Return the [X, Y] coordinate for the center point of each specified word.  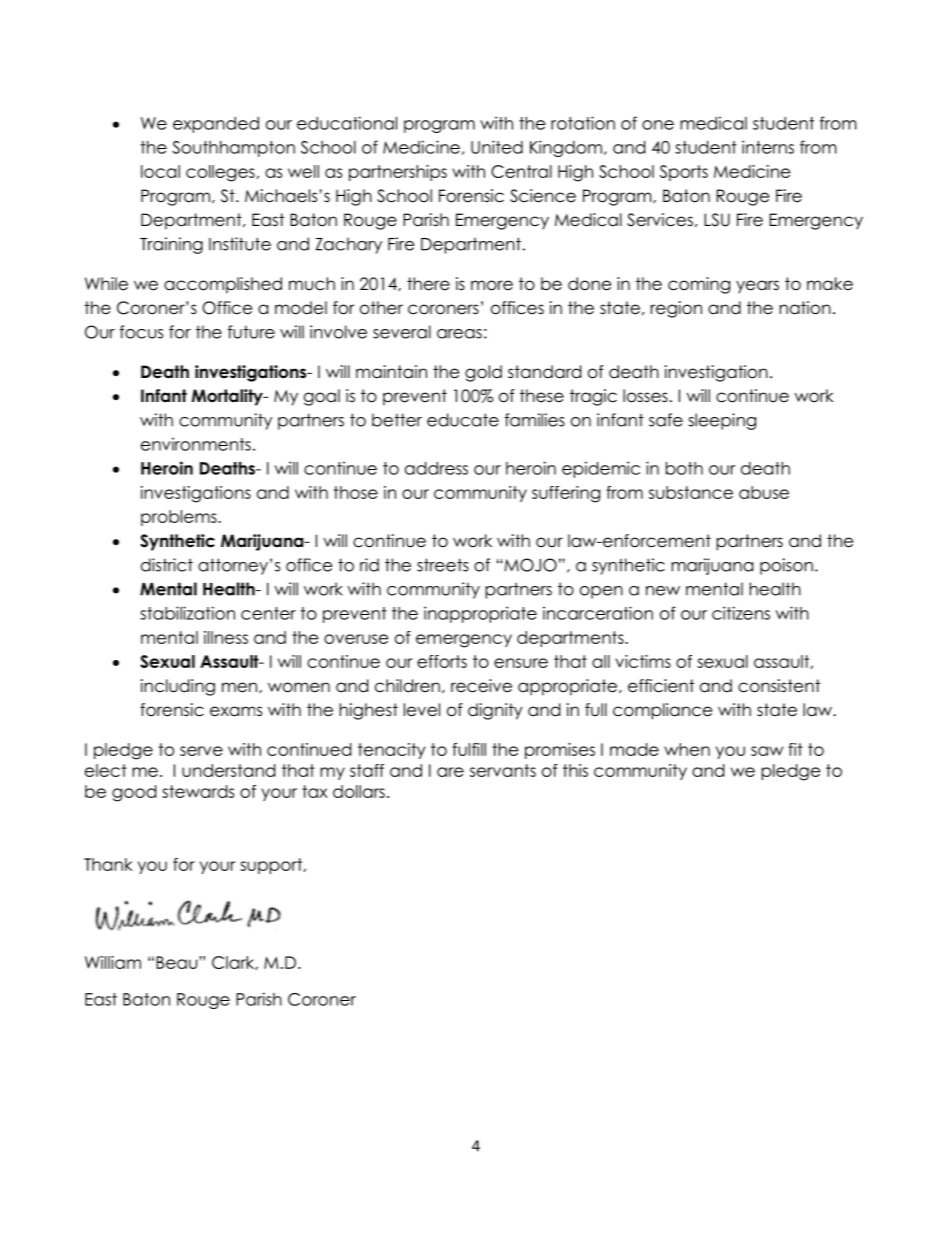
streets [443, 565]
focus [141, 332]
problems [180, 518]
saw [767, 751]
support [272, 866]
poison [786, 566]
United [497, 147]
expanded [216, 125]
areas [459, 334]
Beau [178, 962]
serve [201, 751]
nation [805, 308]
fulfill [469, 749]
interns [768, 147]
